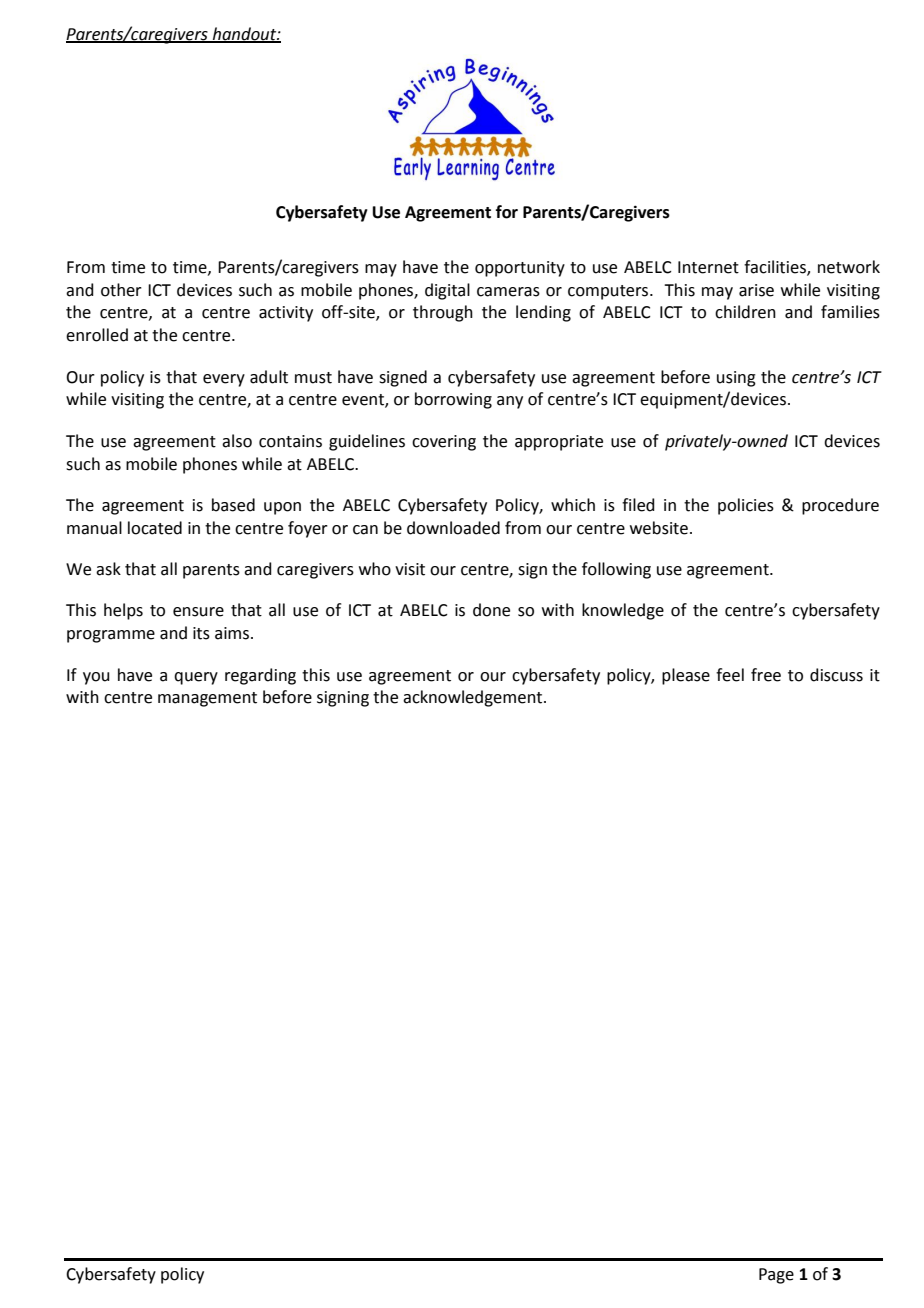 This screenshot has width=924, height=1308. I want to click on free, so click(766, 675).
